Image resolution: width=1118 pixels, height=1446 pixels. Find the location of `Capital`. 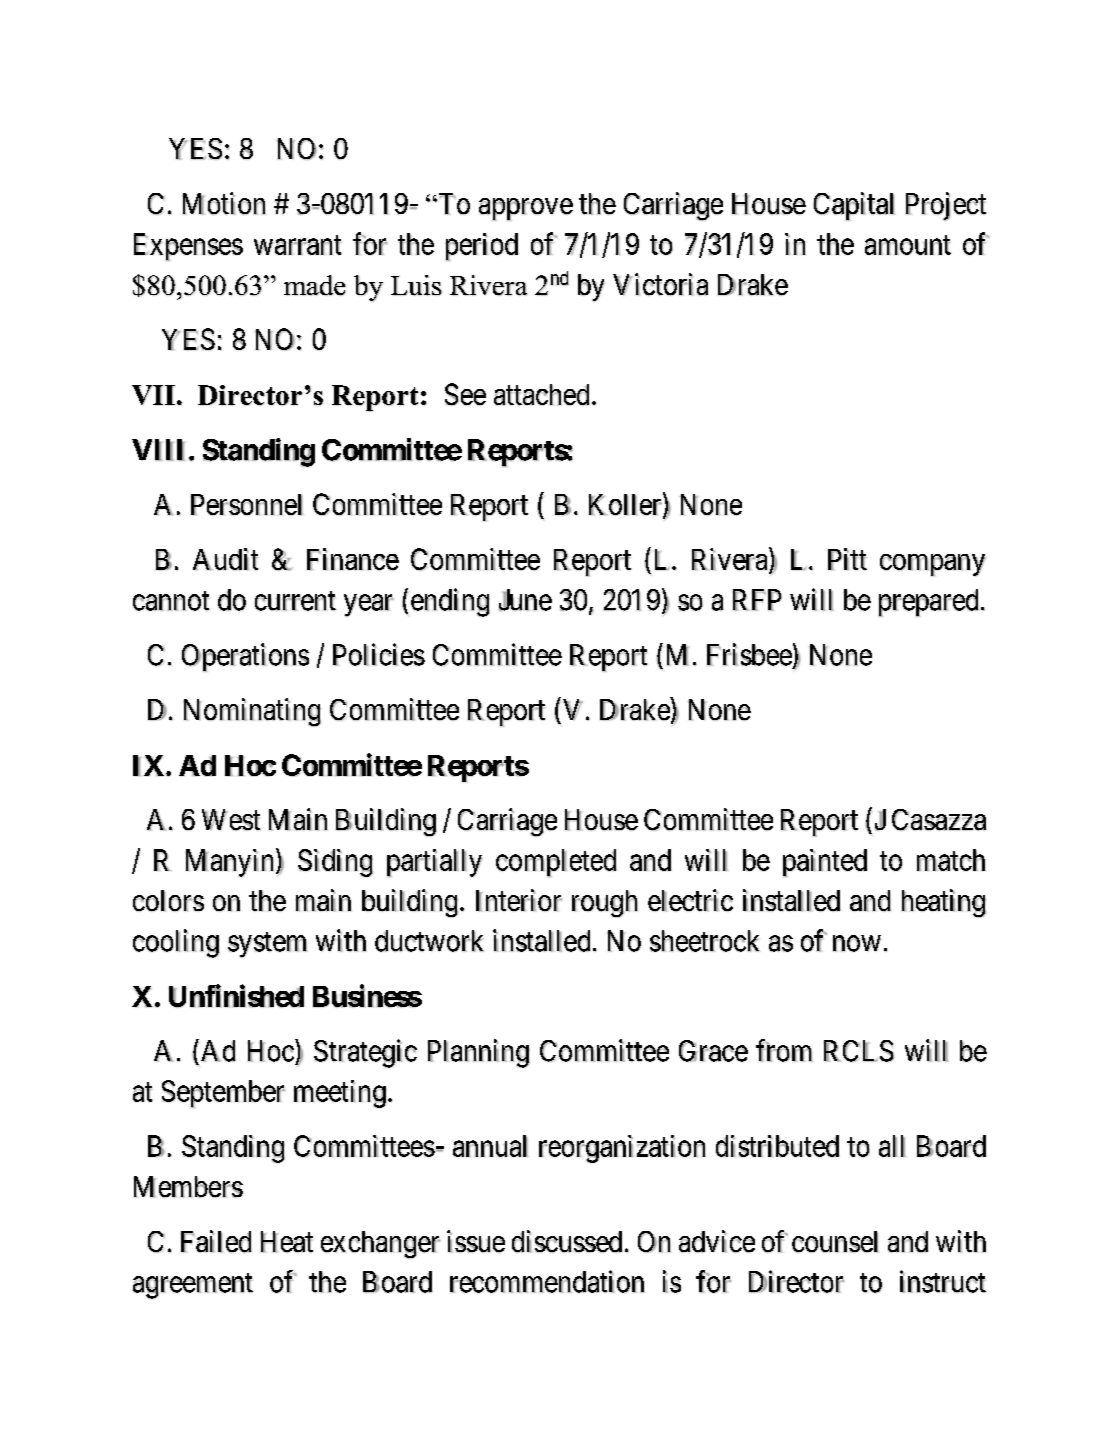

Capital is located at coordinates (854, 206).
